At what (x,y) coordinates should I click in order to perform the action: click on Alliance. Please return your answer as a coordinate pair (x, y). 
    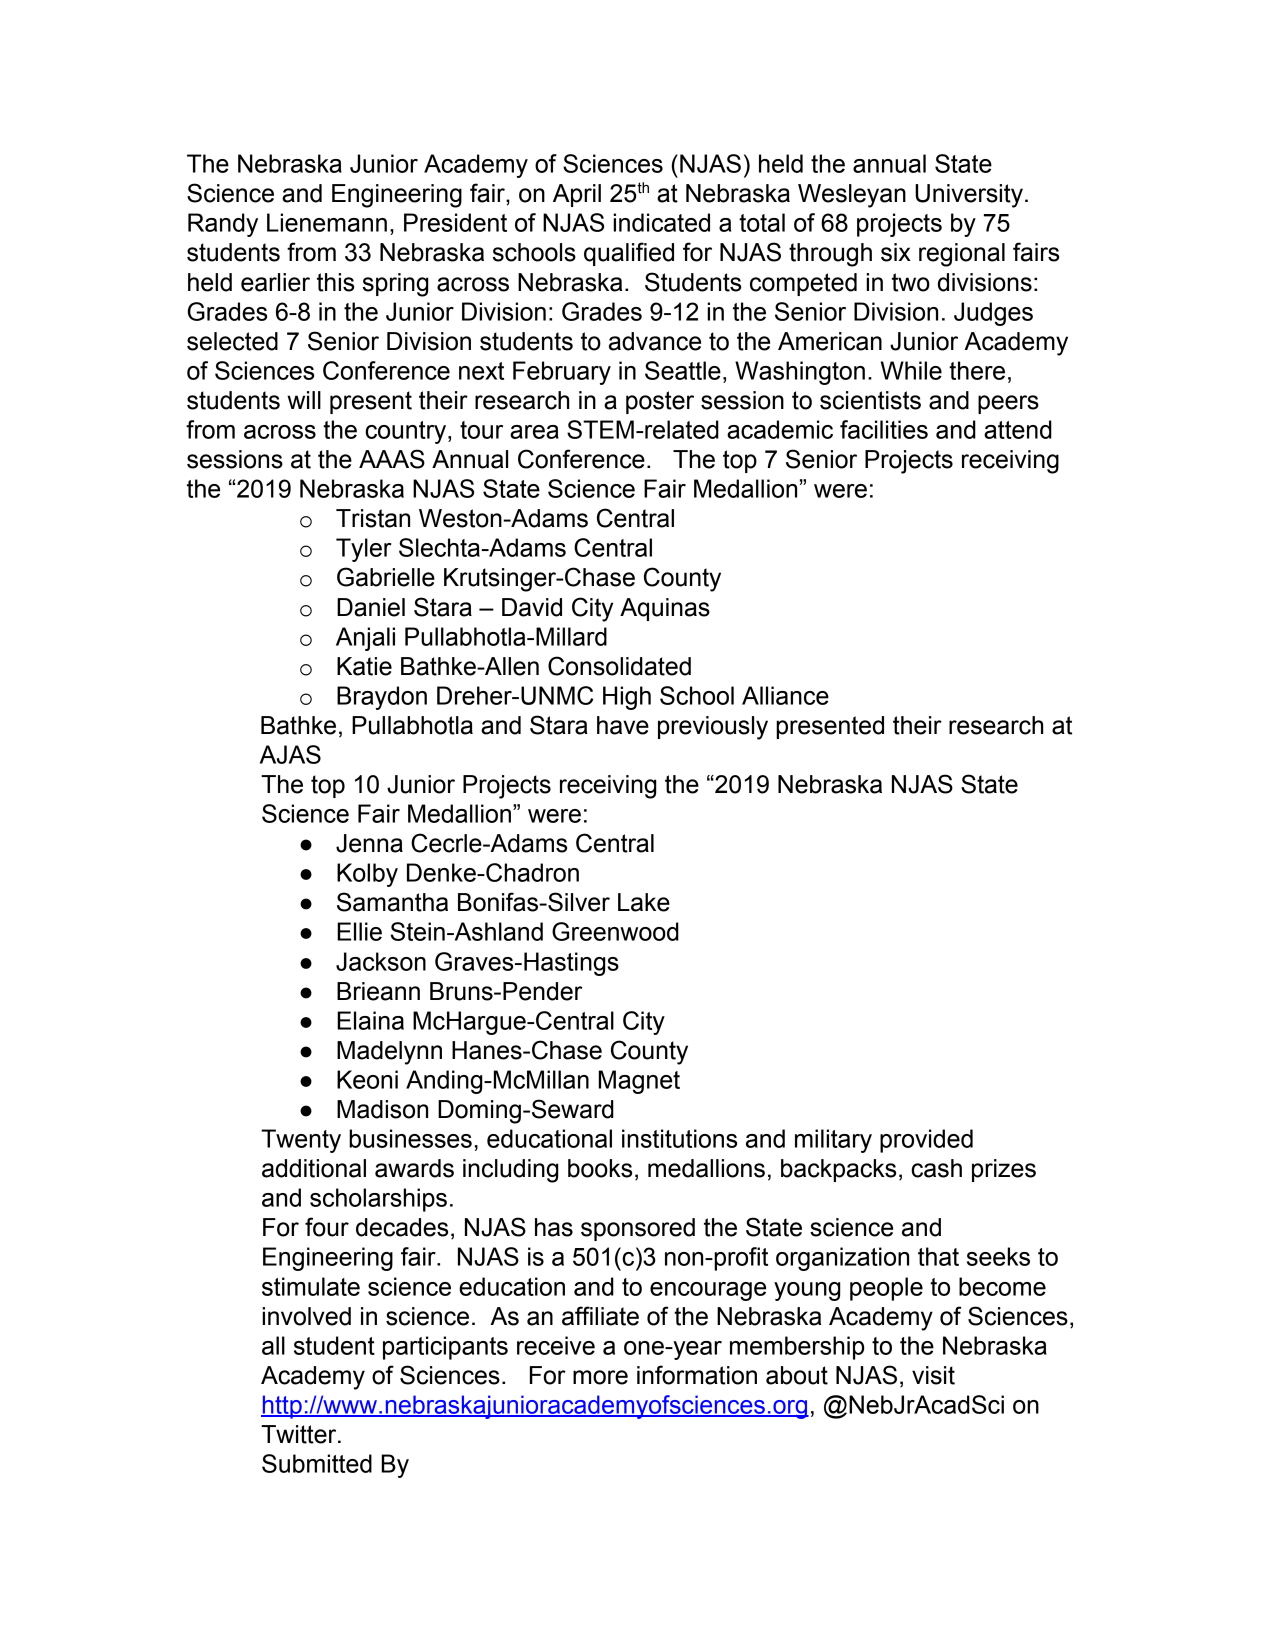
    Looking at the image, I should click on (785, 695).
